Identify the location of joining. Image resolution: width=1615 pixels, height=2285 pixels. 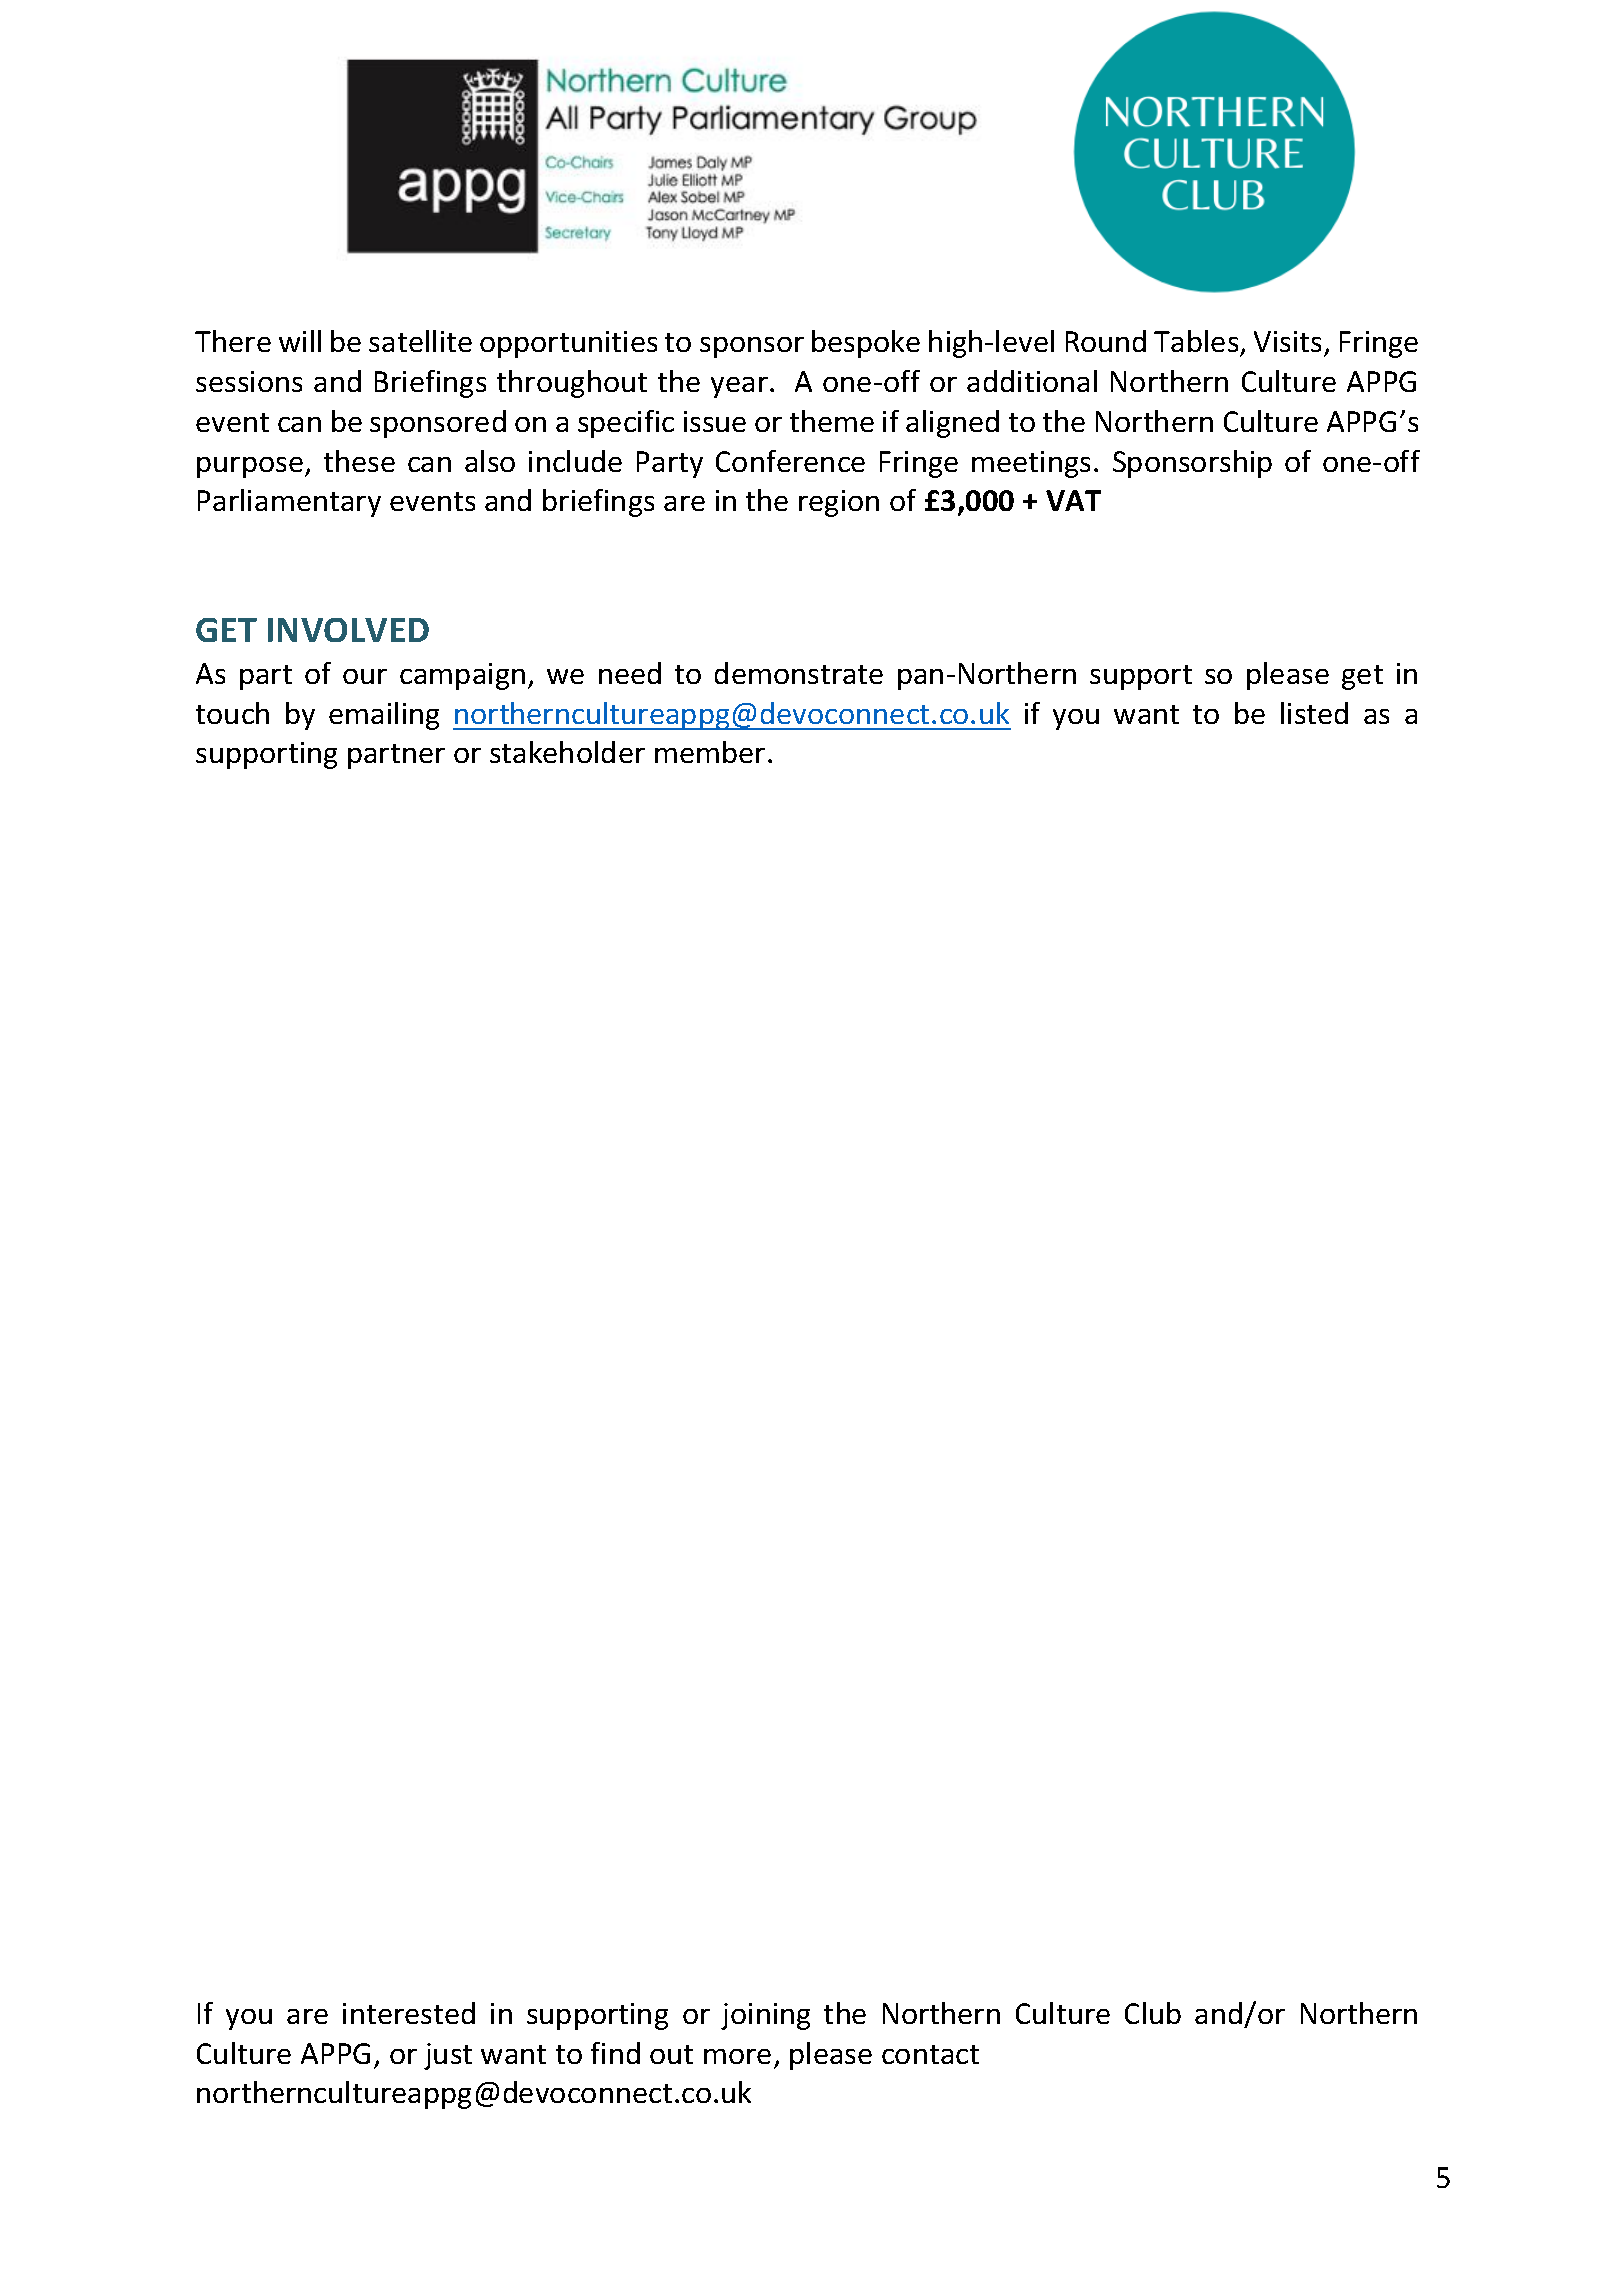
(765, 2016).
